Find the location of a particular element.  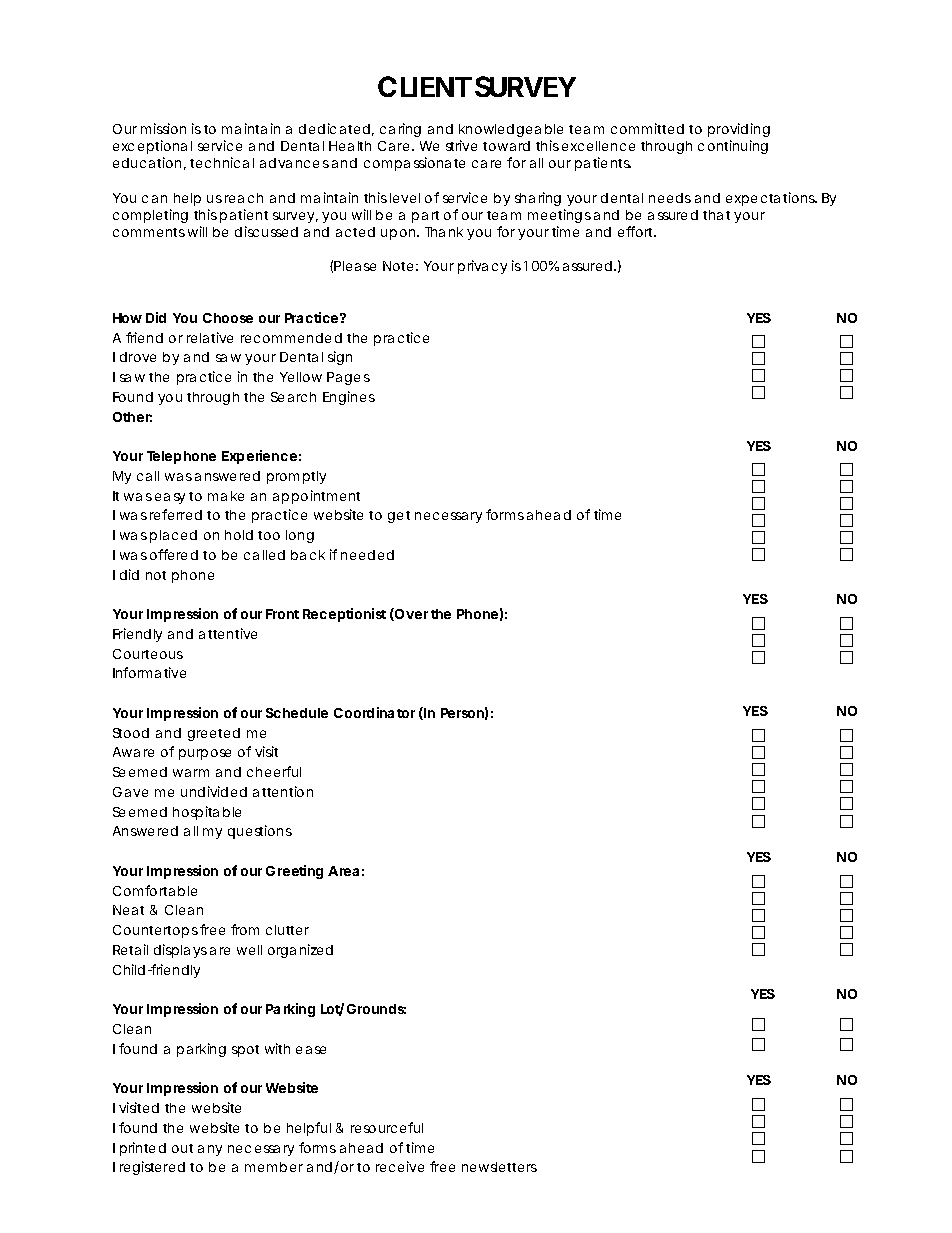

Comfortable is located at coordinates (155, 890).
